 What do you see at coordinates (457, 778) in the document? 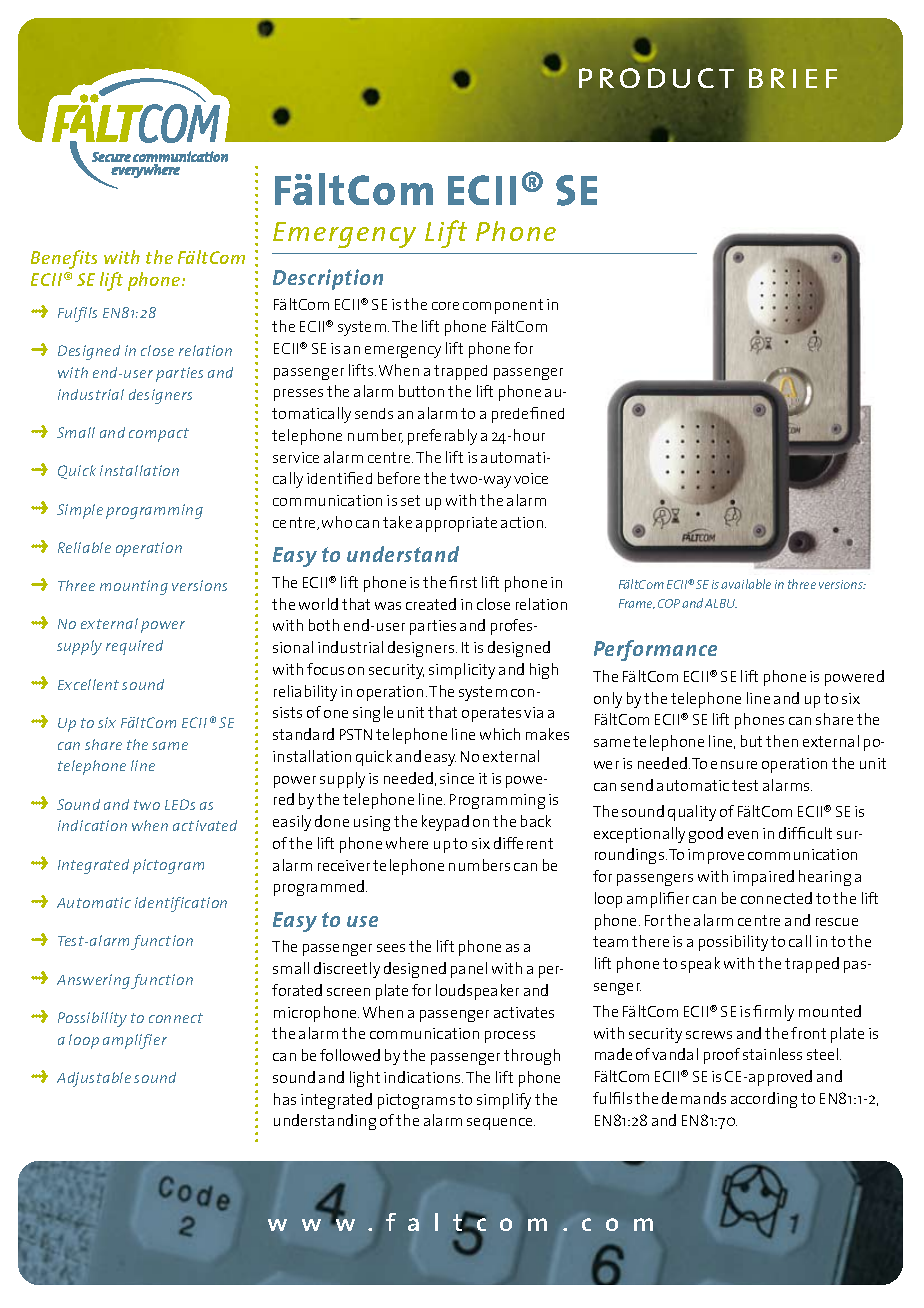
I see `since` at bounding box center [457, 778].
